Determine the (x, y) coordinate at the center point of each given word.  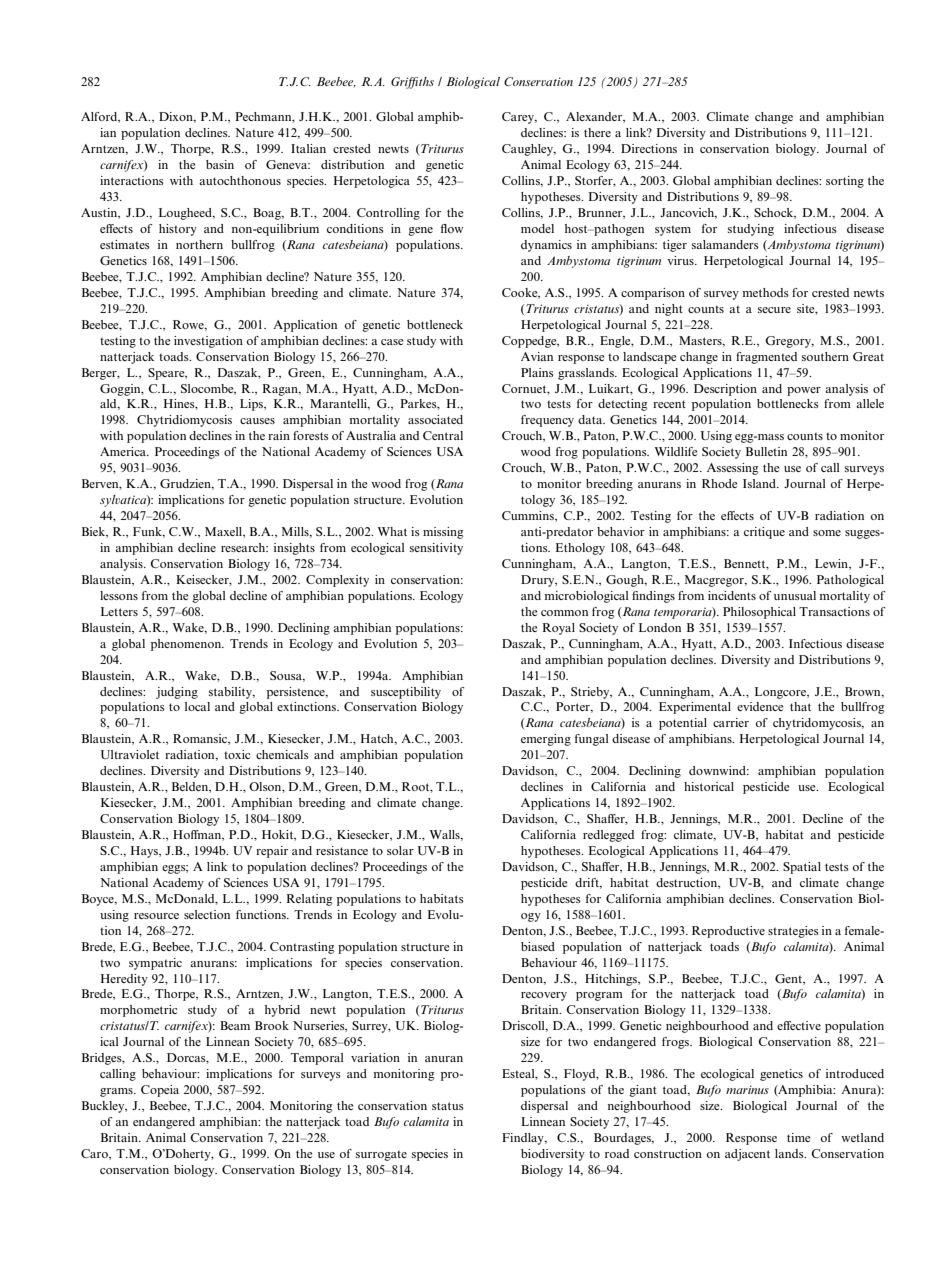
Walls (445, 835)
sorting (845, 182)
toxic (237, 754)
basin (220, 164)
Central (443, 435)
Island (761, 483)
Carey (519, 118)
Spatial (802, 868)
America (124, 451)
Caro (95, 1154)
